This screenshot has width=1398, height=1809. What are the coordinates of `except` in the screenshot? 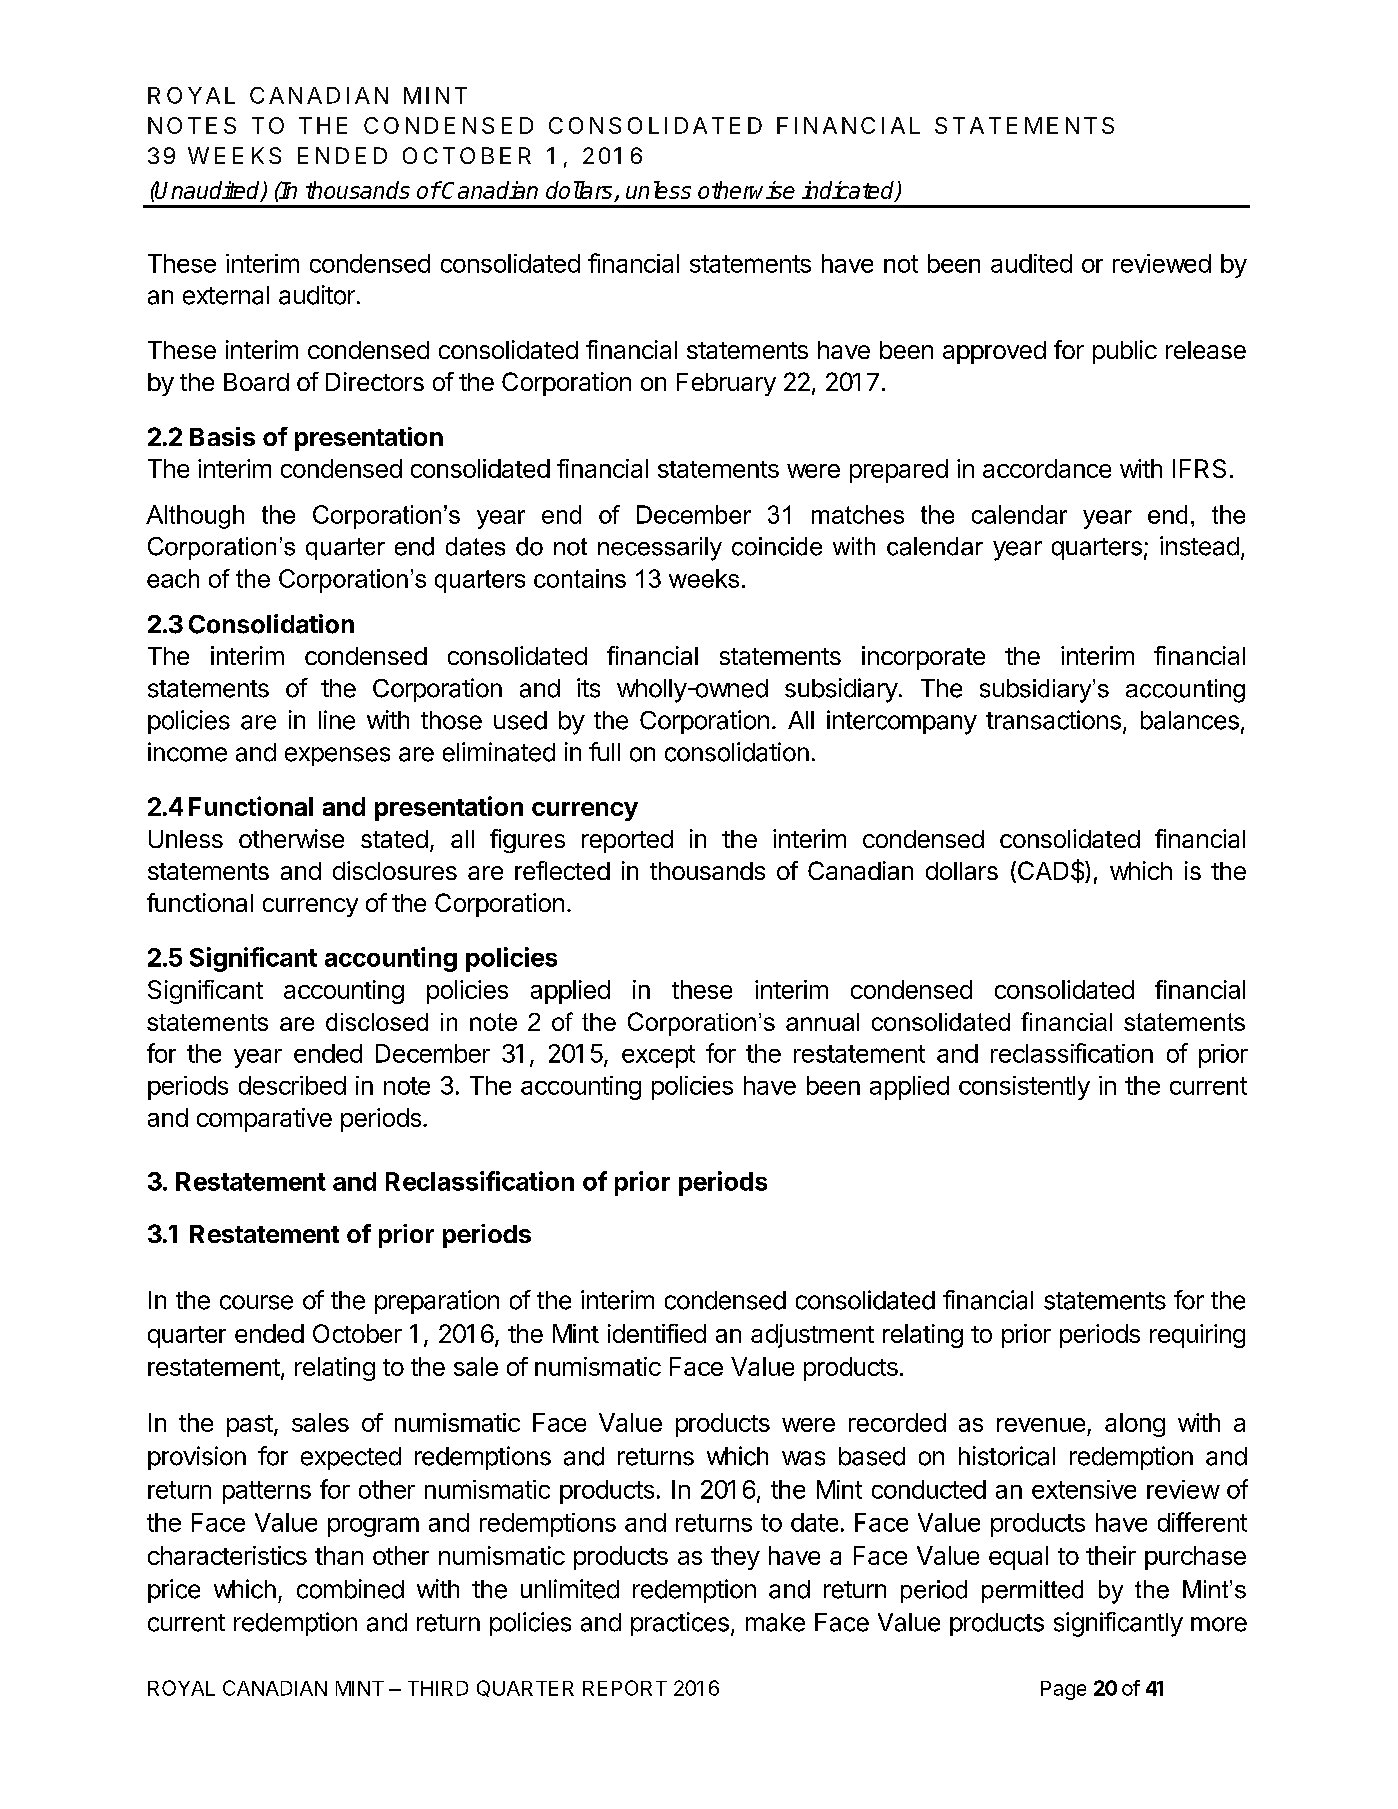 It's located at (658, 1056).
